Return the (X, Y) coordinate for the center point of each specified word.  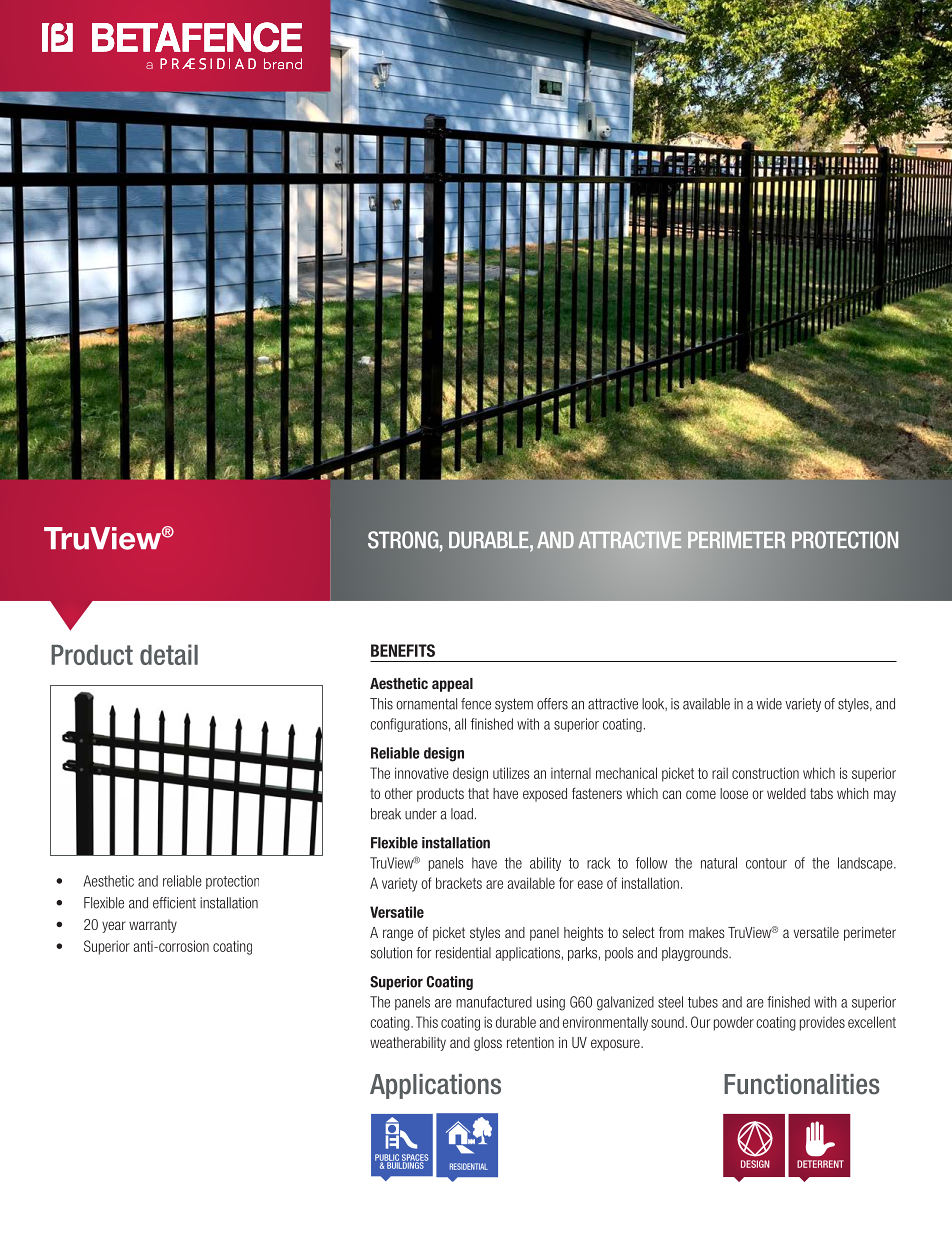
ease (590, 884)
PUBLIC (387, 1158)
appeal (452, 685)
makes (707, 932)
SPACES (415, 1158)
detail (169, 654)
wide (769, 704)
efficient (174, 903)
